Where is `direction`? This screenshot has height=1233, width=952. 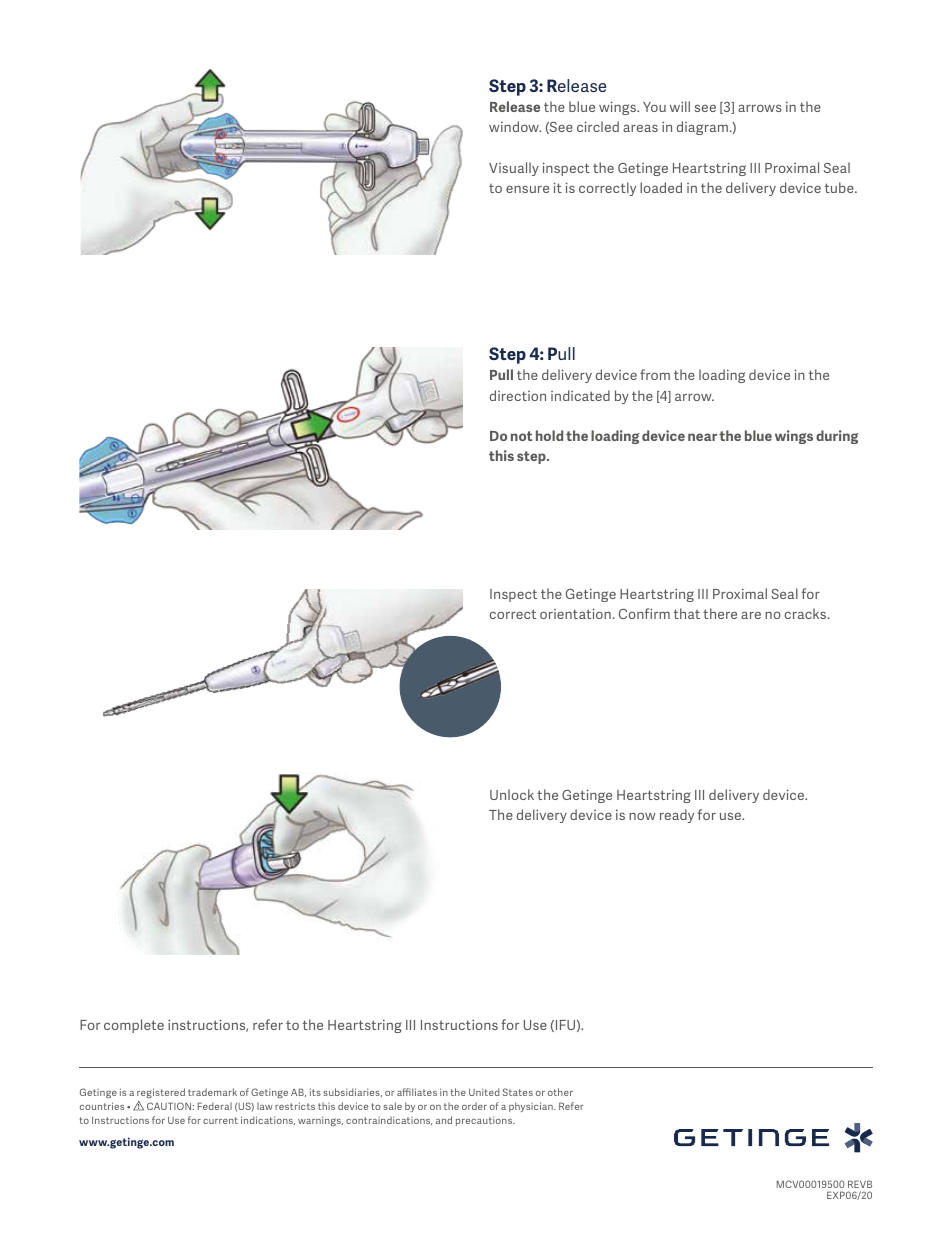
direction is located at coordinates (518, 395).
